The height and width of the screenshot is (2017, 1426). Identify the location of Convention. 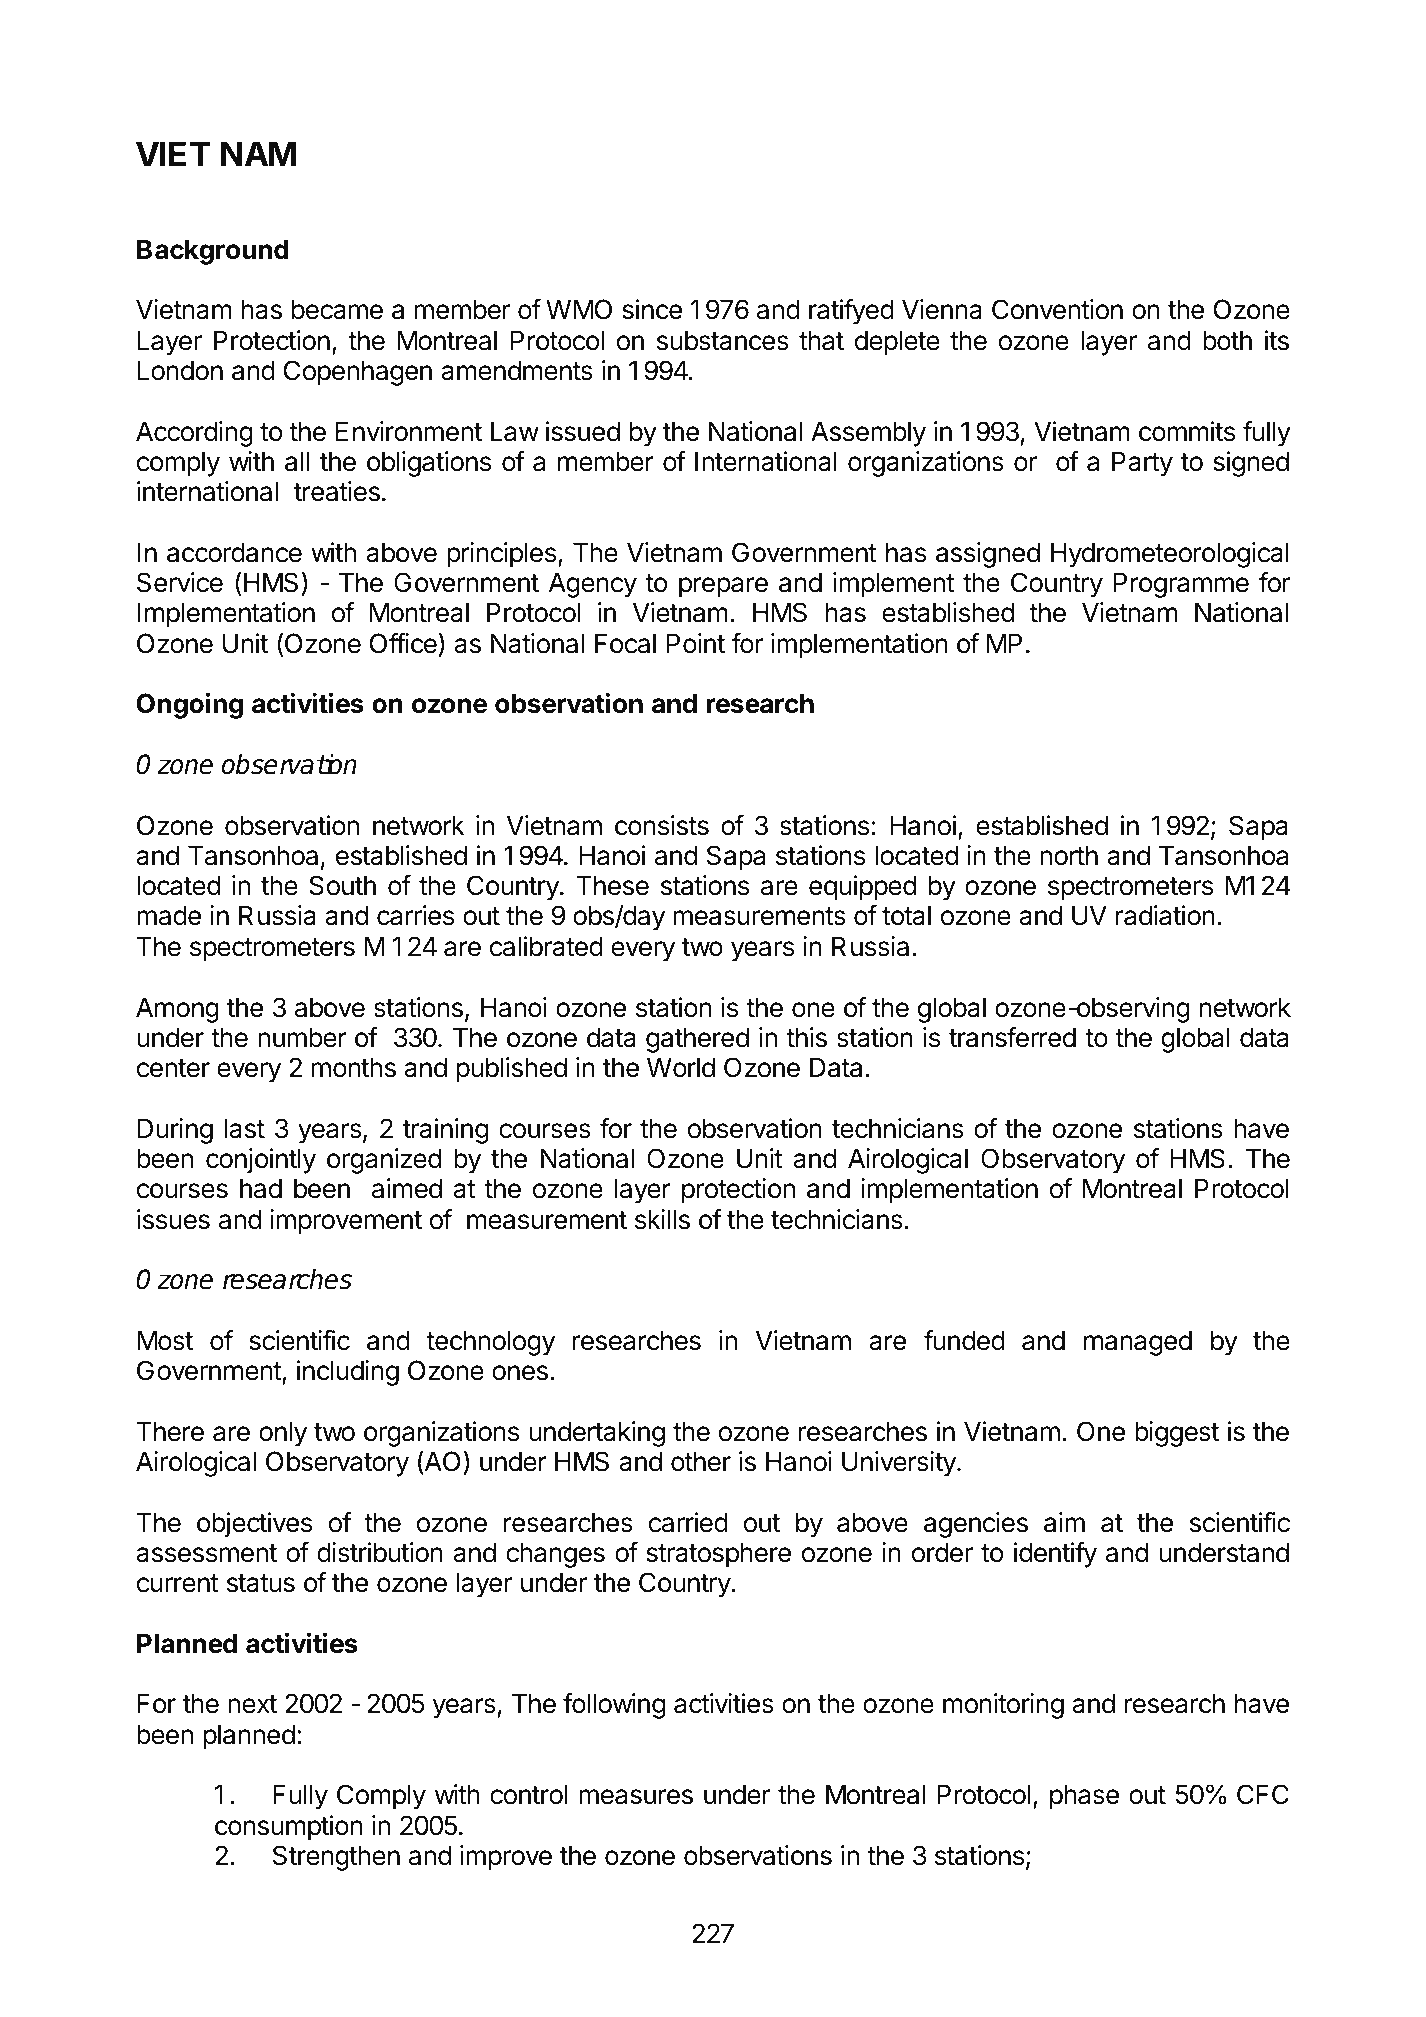
(1057, 309).
